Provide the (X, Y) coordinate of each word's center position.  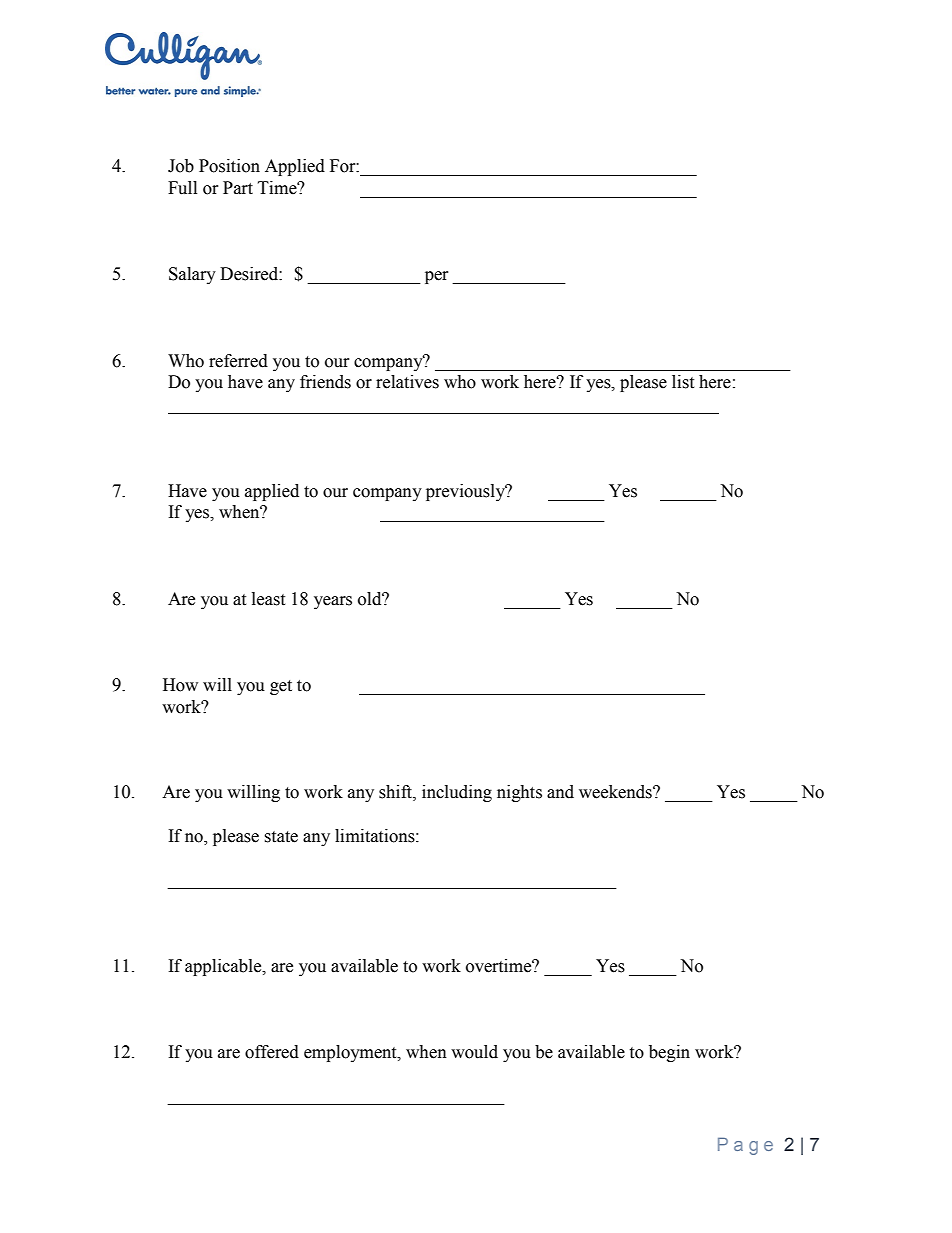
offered (272, 1052)
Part (238, 188)
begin (669, 1053)
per (437, 277)
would (474, 1052)
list (683, 382)
